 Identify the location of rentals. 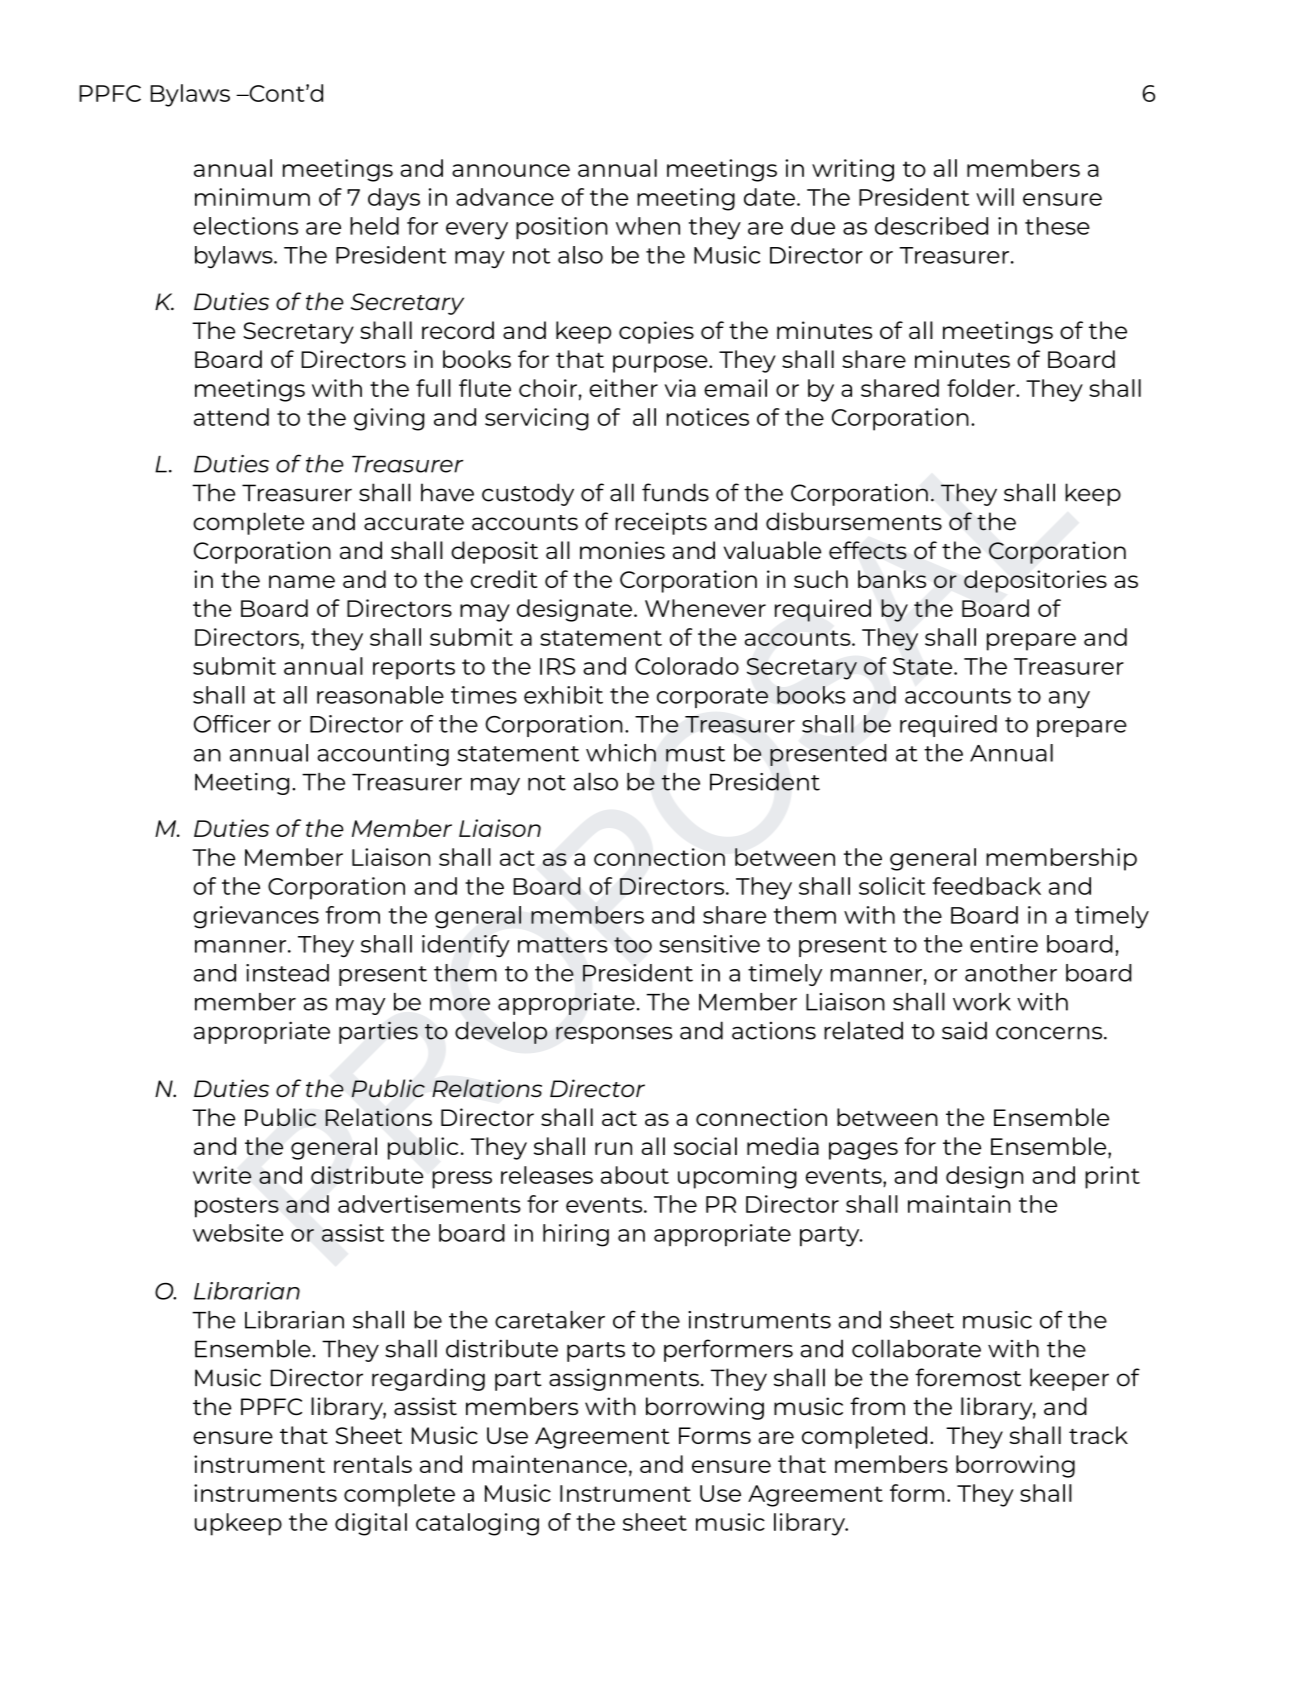
(373, 1464).
